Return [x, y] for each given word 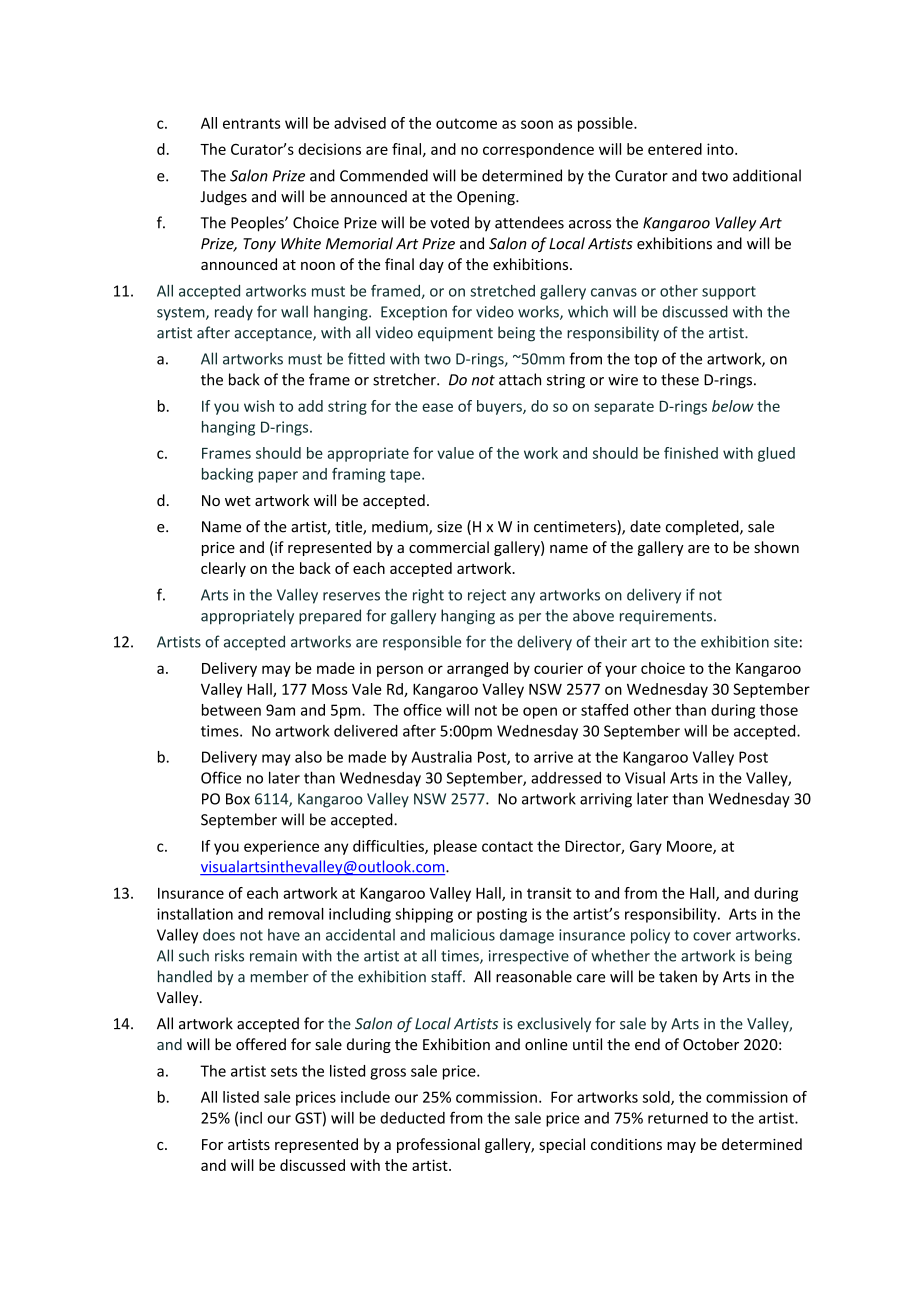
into [721, 149]
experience [281, 847]
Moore [690, 847]
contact [507, 846]
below [733, 406]
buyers [500, 407]
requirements [667, 617]
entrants [251, 123]
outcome [466, 123]
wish [259, 406]
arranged [477, 669]
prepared [330, 617]
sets [284, 1071]
